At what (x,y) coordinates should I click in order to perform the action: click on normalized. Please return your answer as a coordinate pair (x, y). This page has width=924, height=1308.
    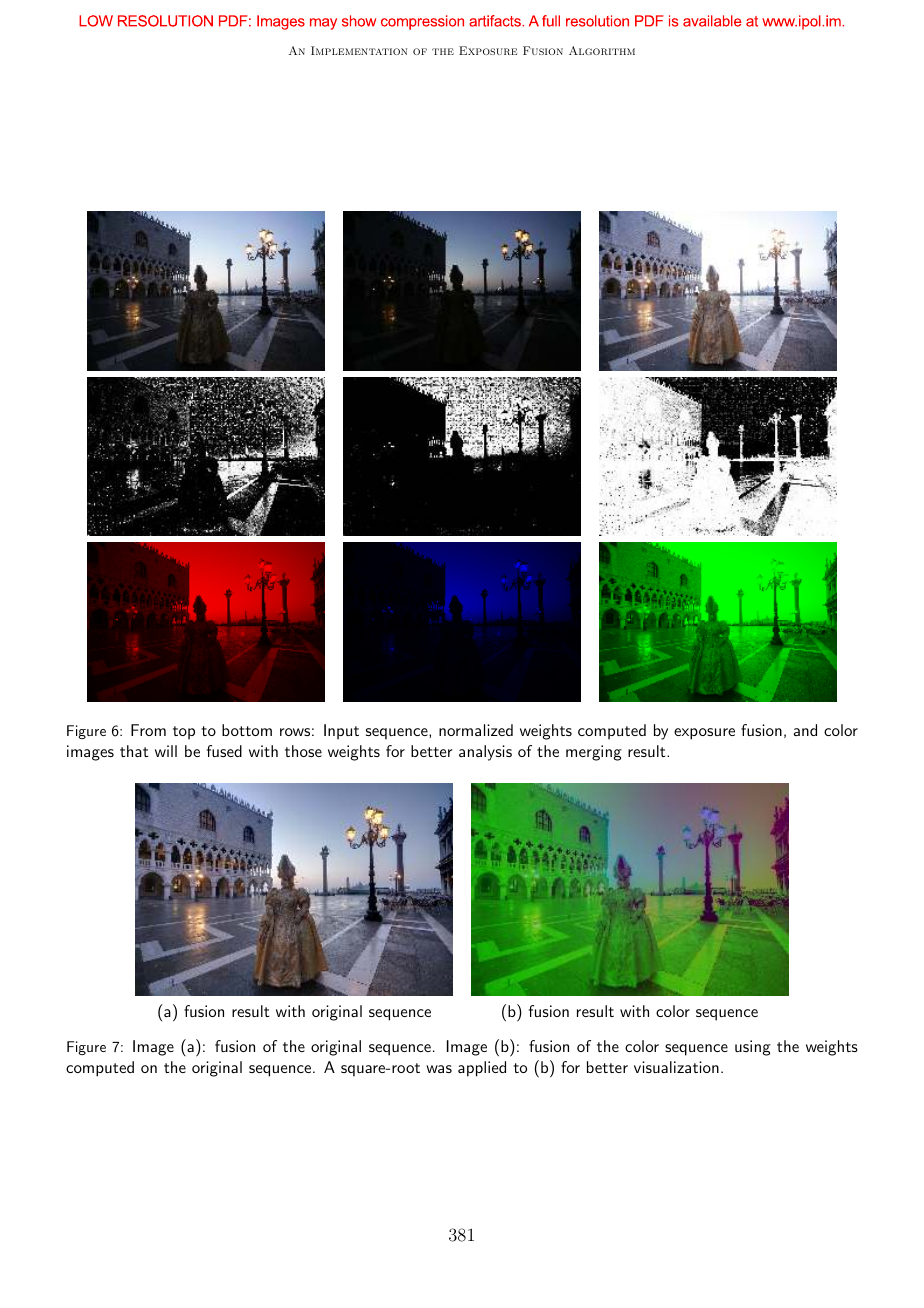
    Looking at the image, I should click on (476, 730).
